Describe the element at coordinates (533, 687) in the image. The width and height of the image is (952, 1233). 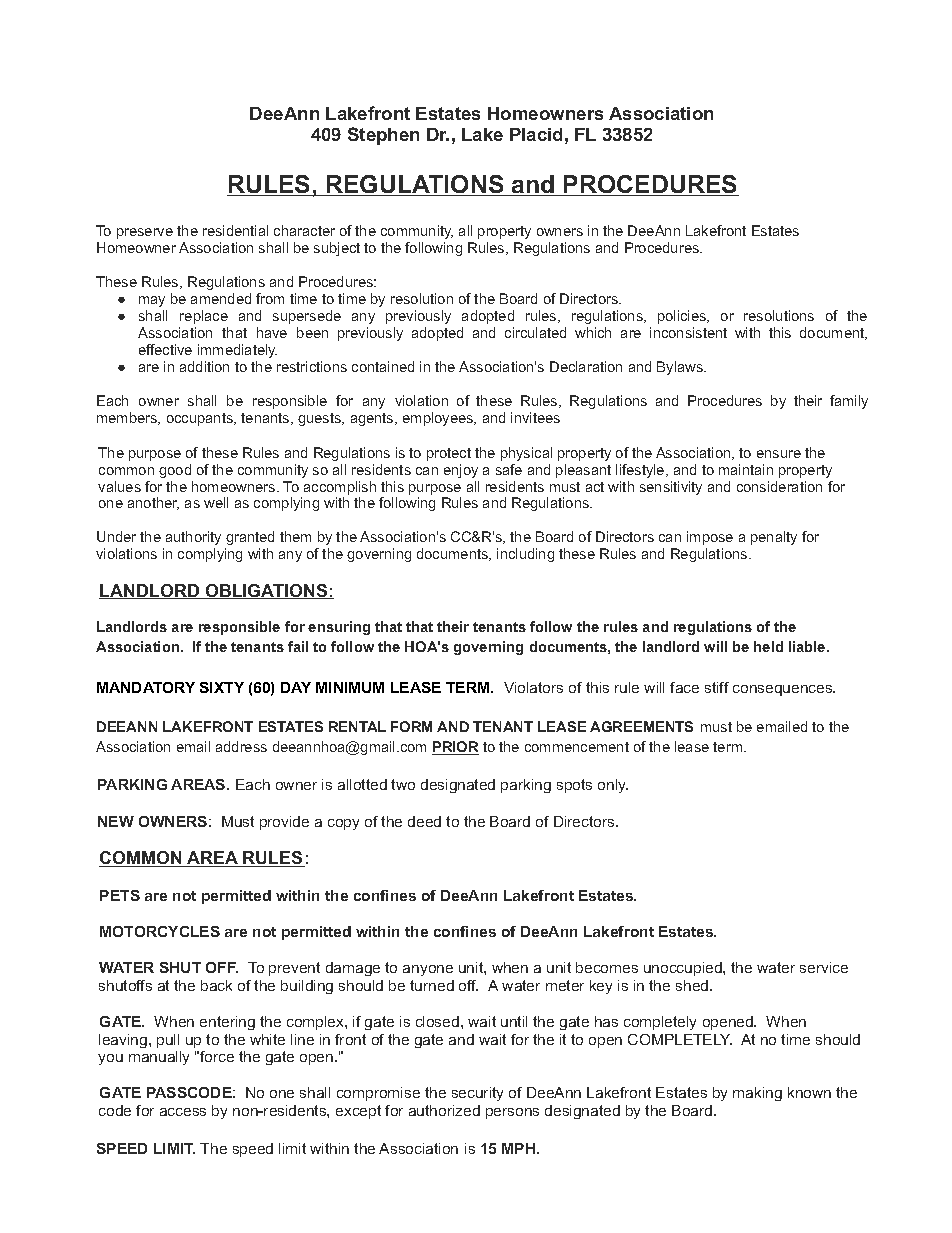
I see `Violators` at that location.
